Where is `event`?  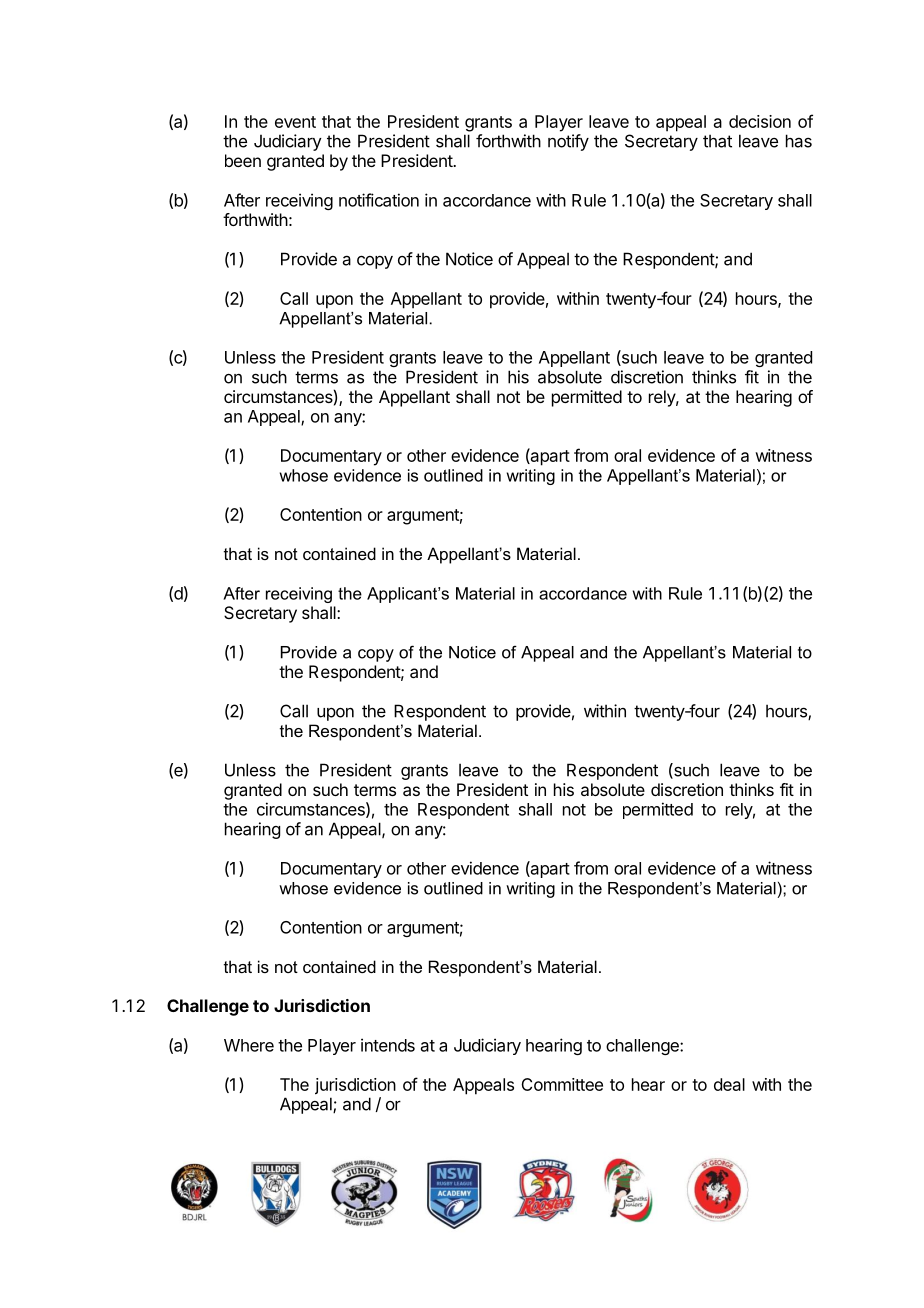 event is located at coordinates (295, 122).
